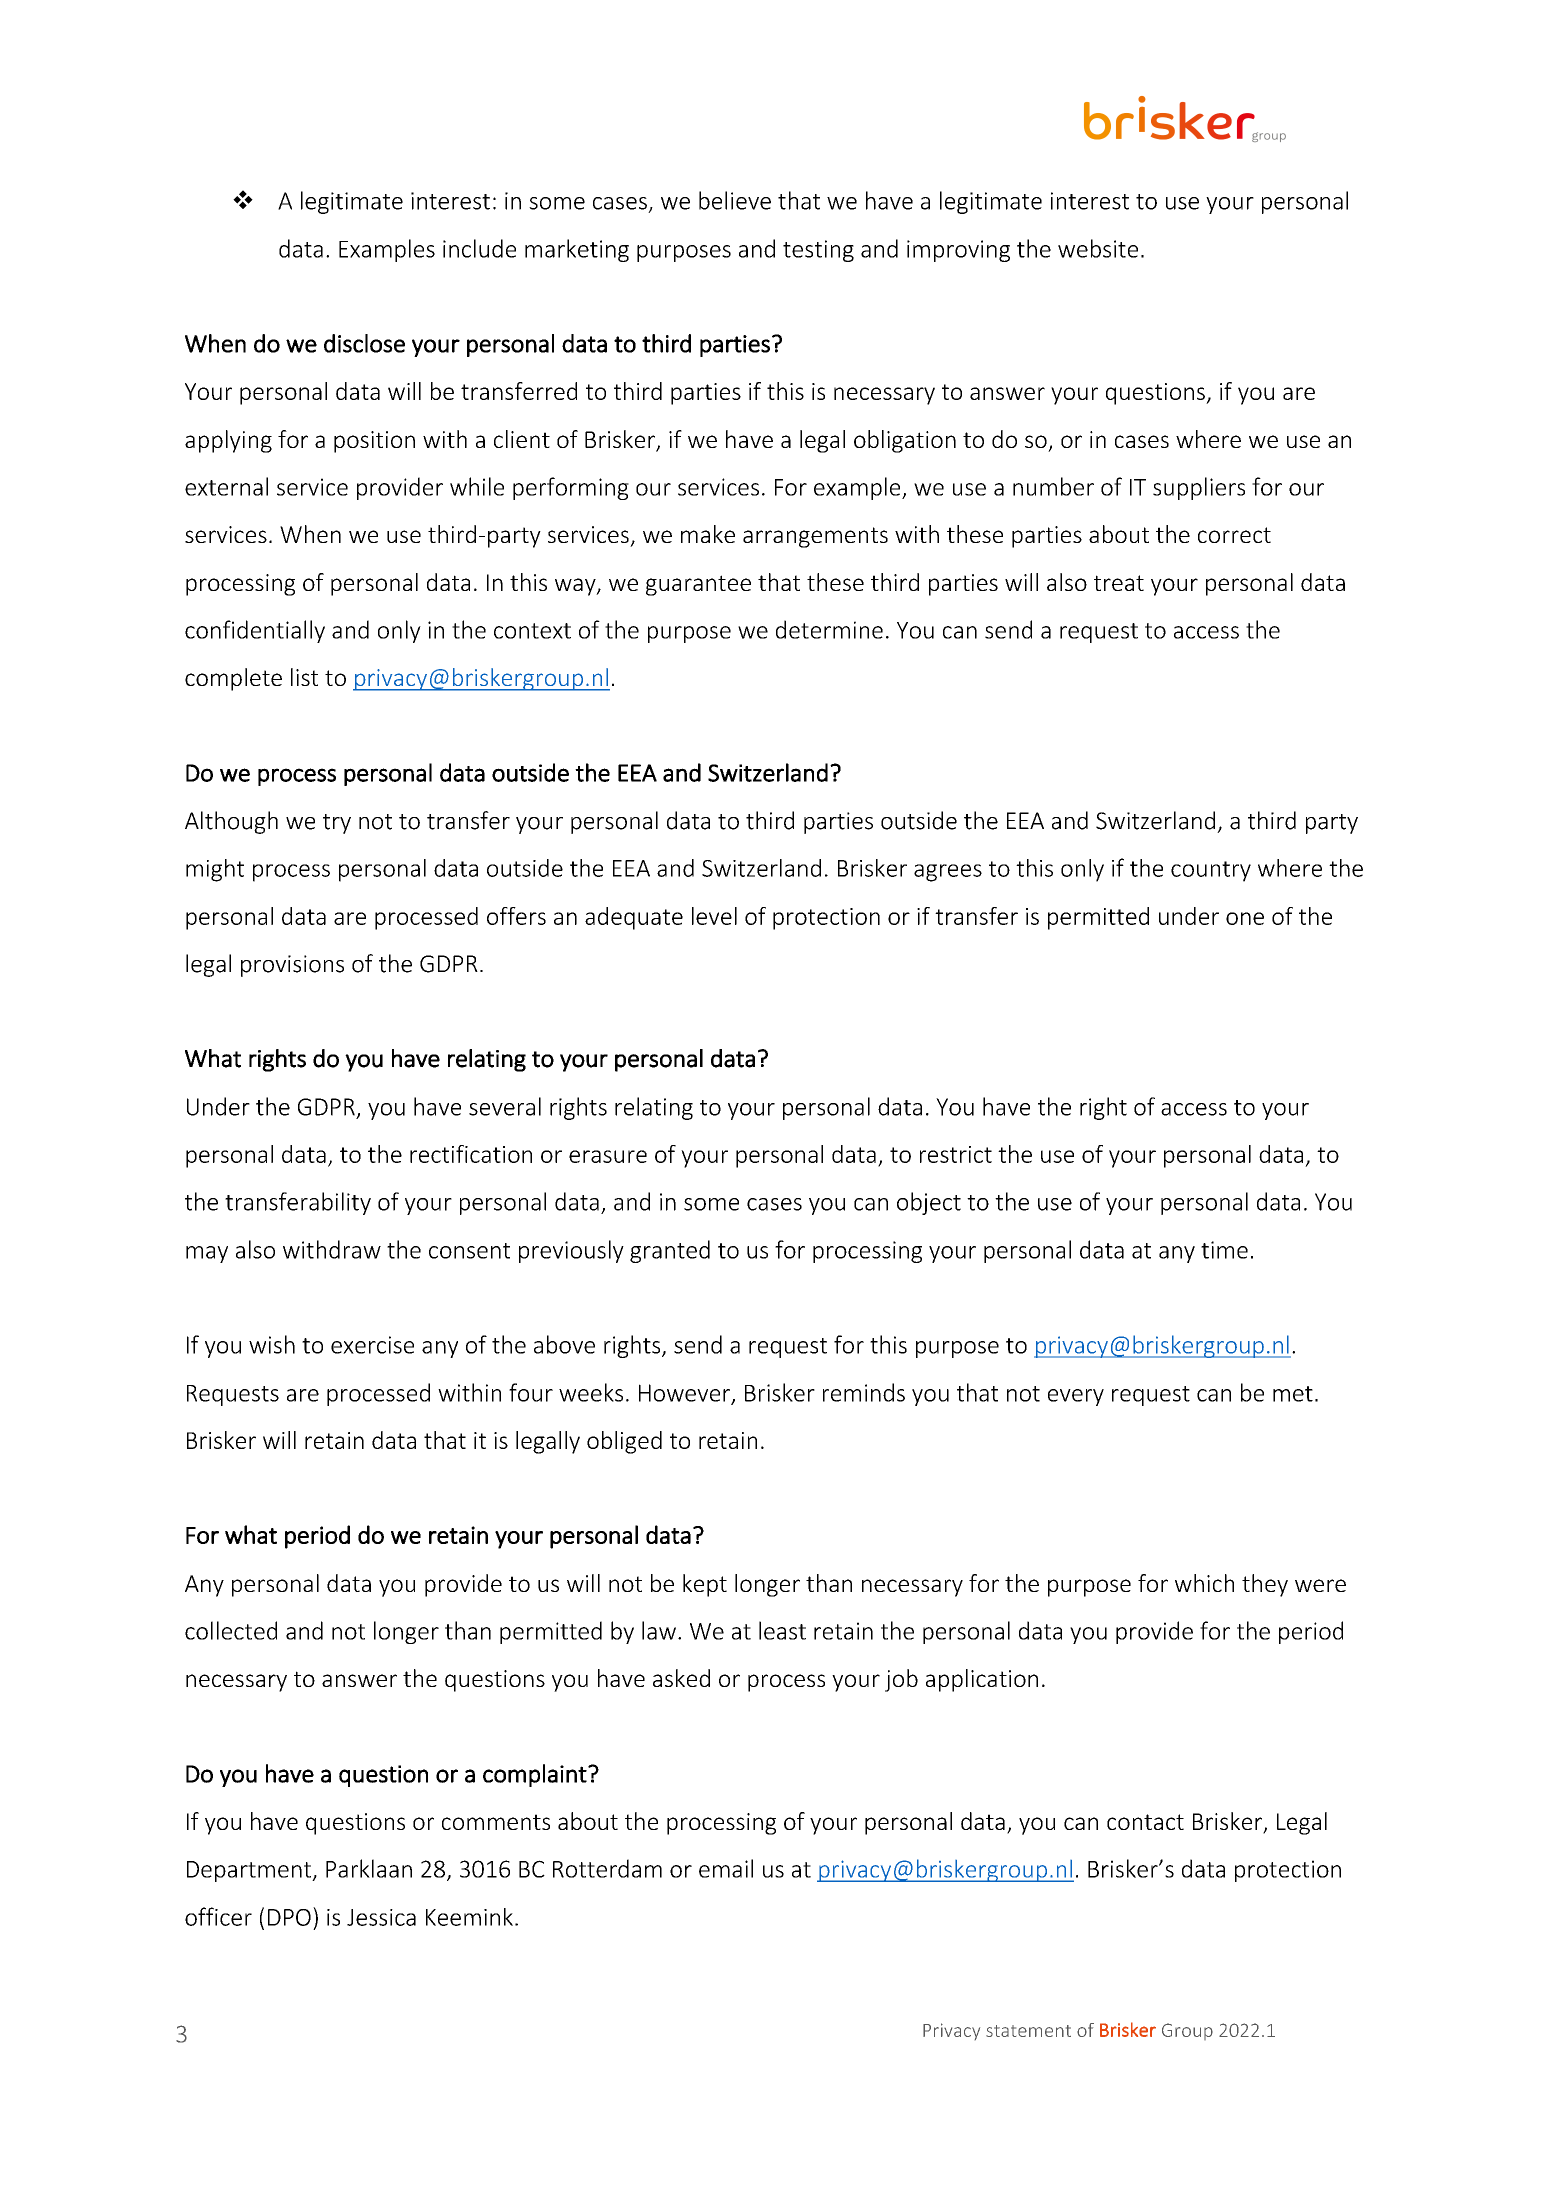 The height and width of the screenshot is (2192, 1549). Describe the element at coordinates (1119, 583) in the screenshot. I see `treat` at that location.
